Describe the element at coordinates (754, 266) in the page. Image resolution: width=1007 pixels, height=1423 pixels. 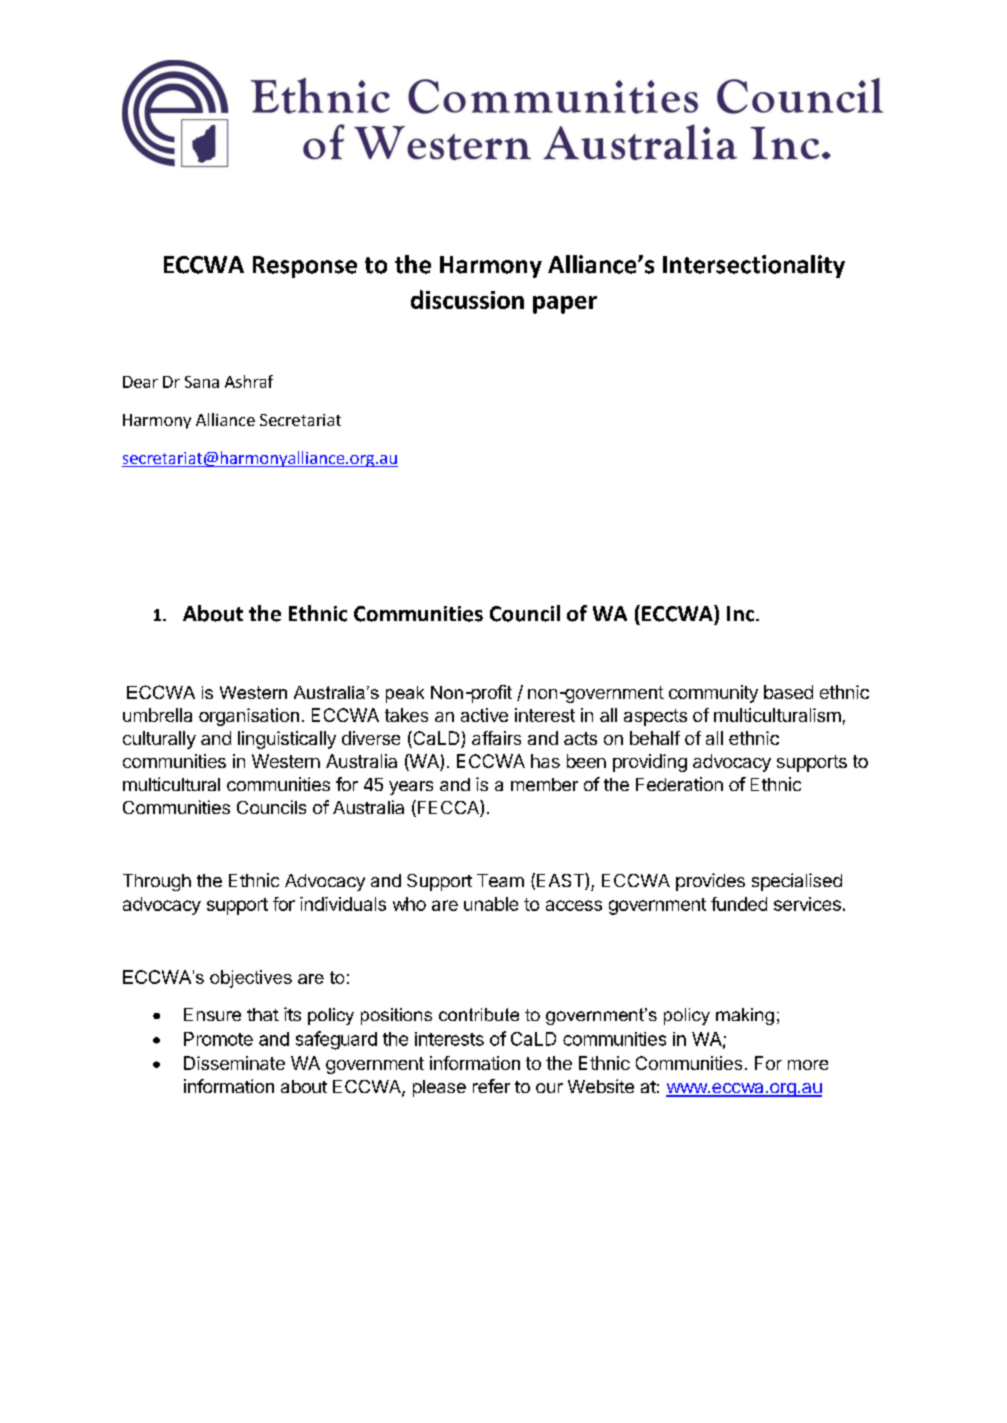
I see `Intersectionality` at that location.
